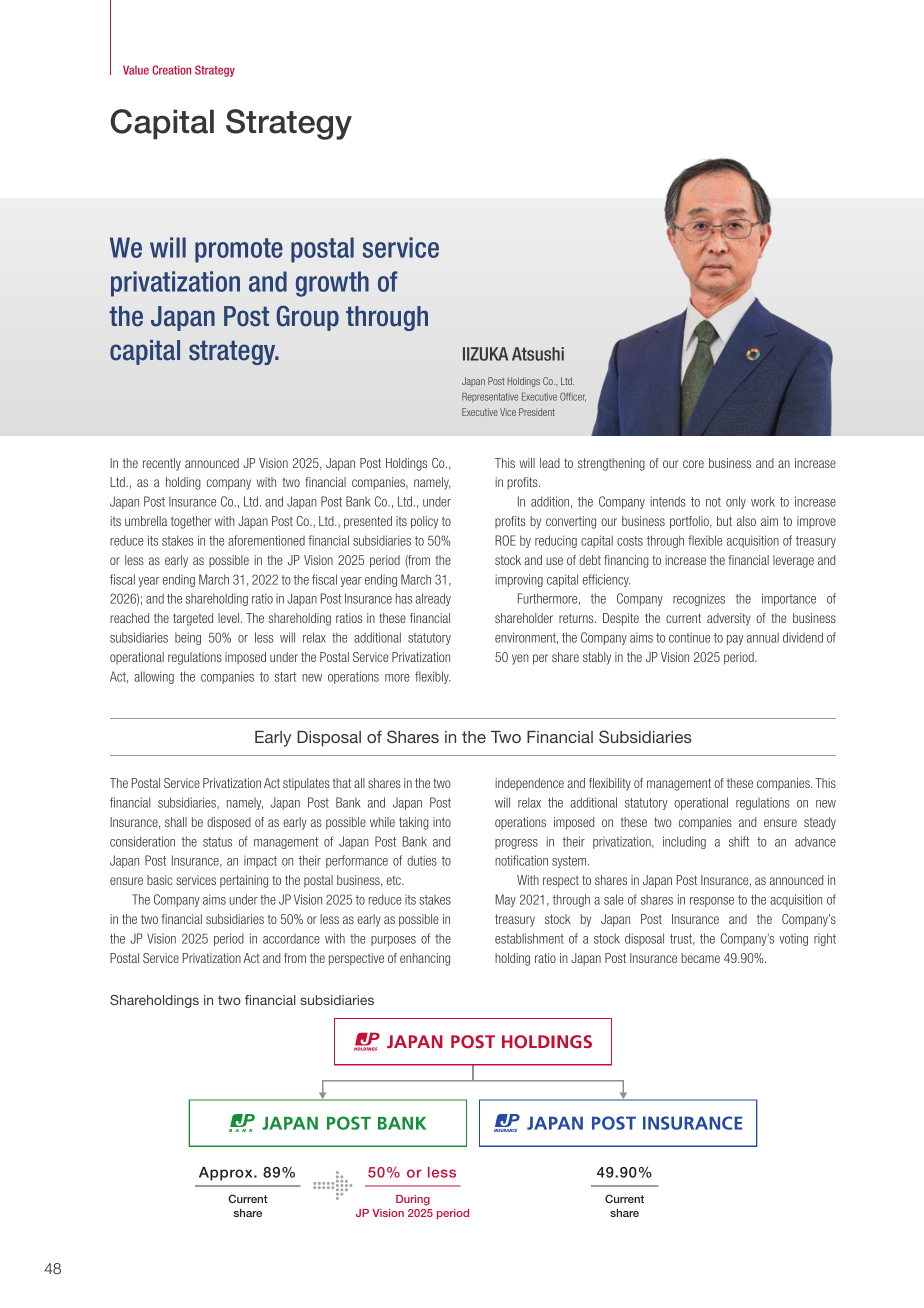  Describe the element at coordinates (171, 70) in the document. I see `Creation` at that location.
